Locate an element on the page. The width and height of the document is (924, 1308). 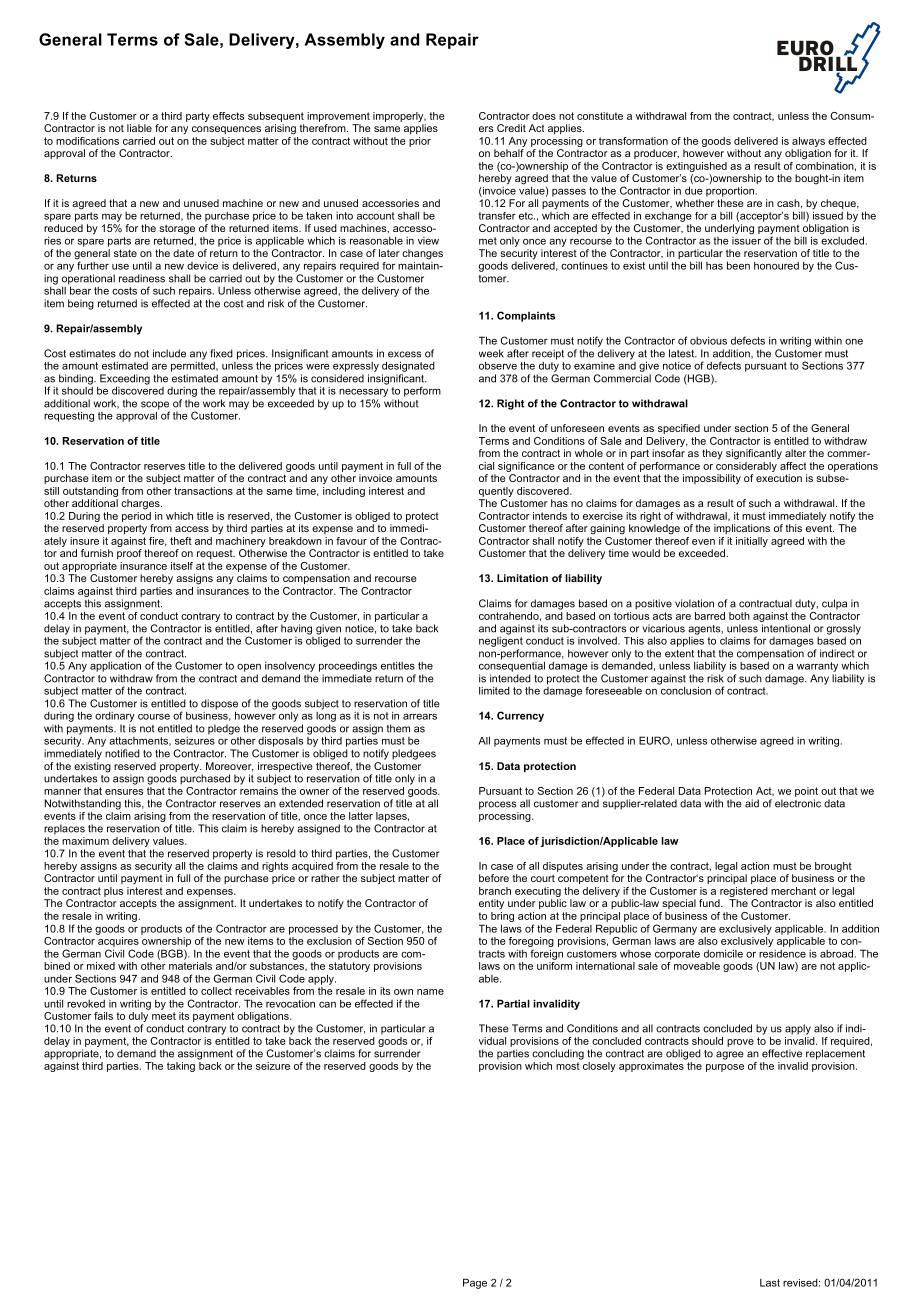
Last is located at coordinates (770, 1283).
